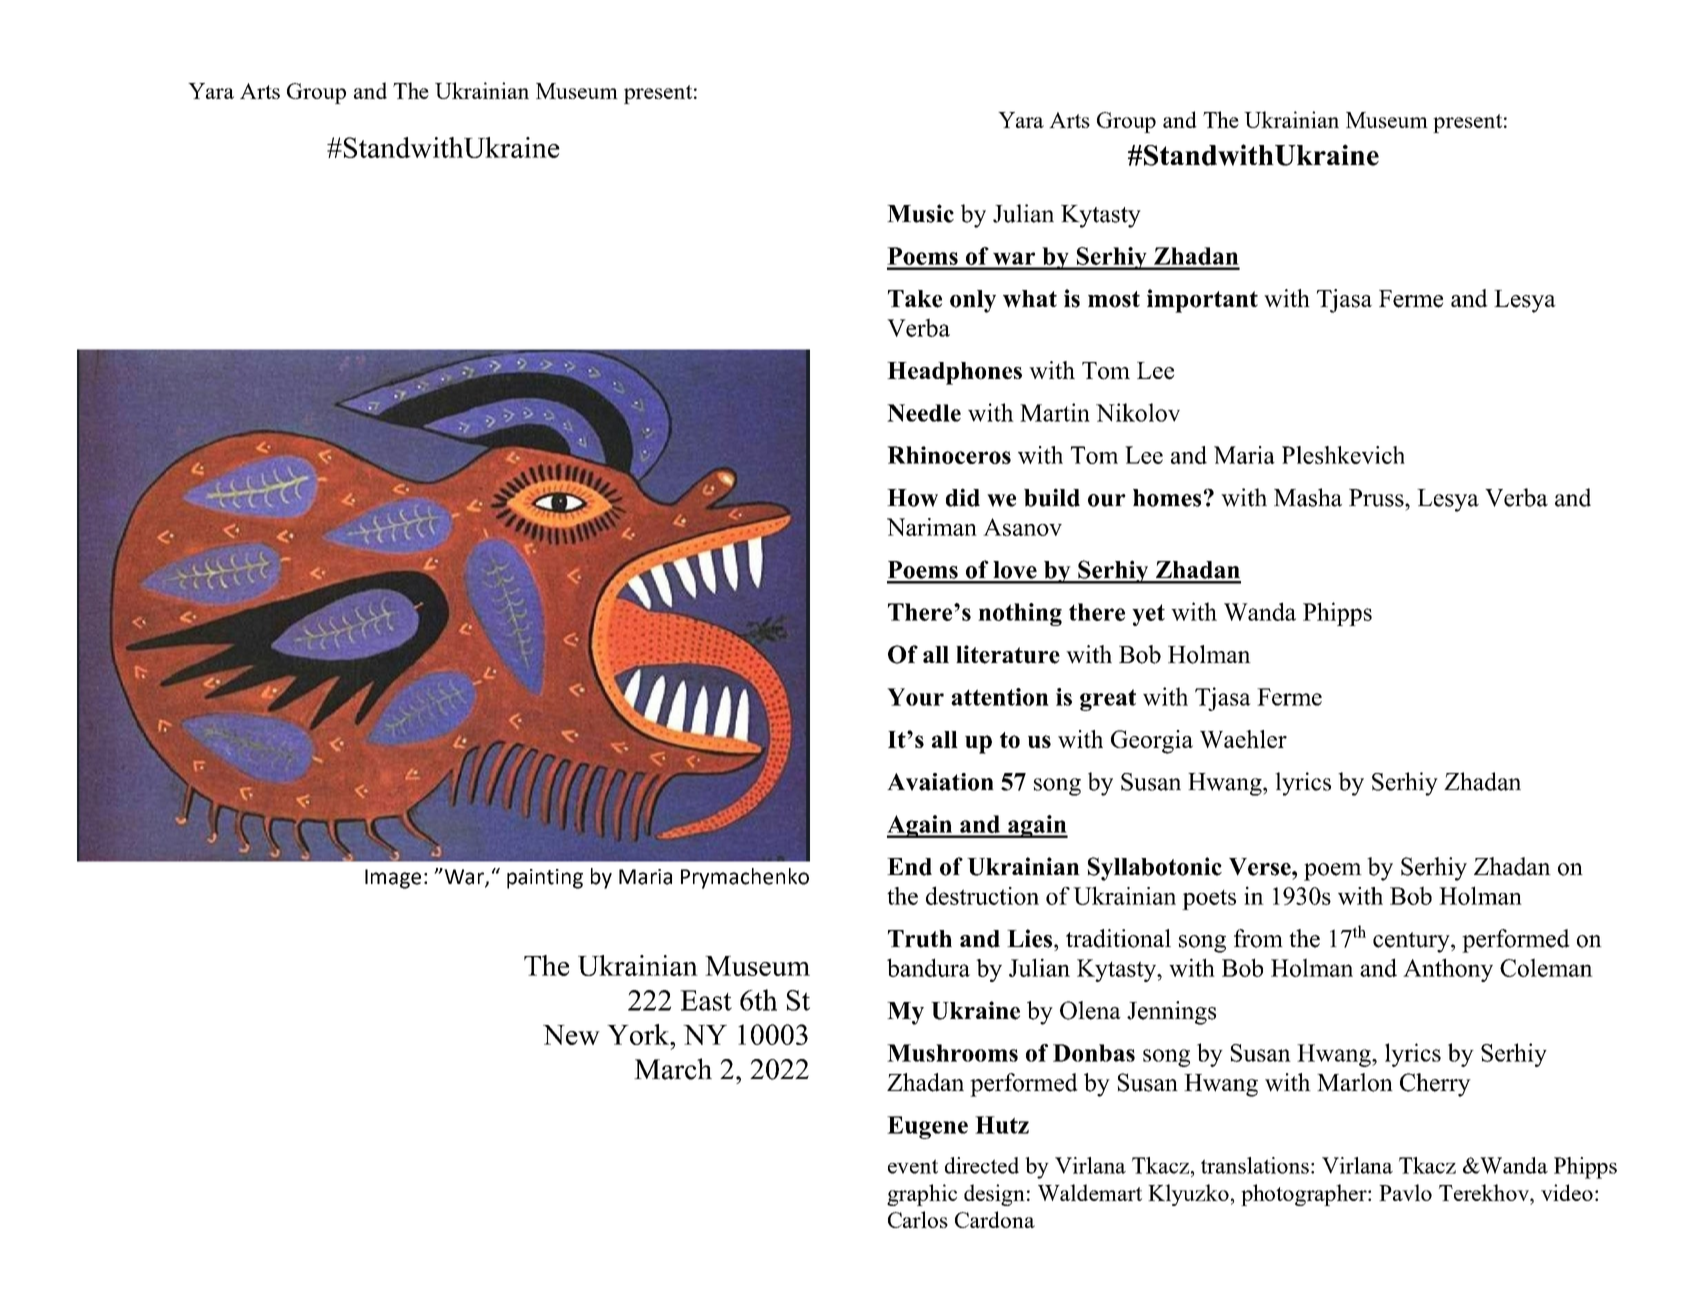 The width and height of the screenshot is (1697, 1311). What do you see at coordinates (912, 498) in the screenshot?
I see `How` at bounding box center [912, 498].
